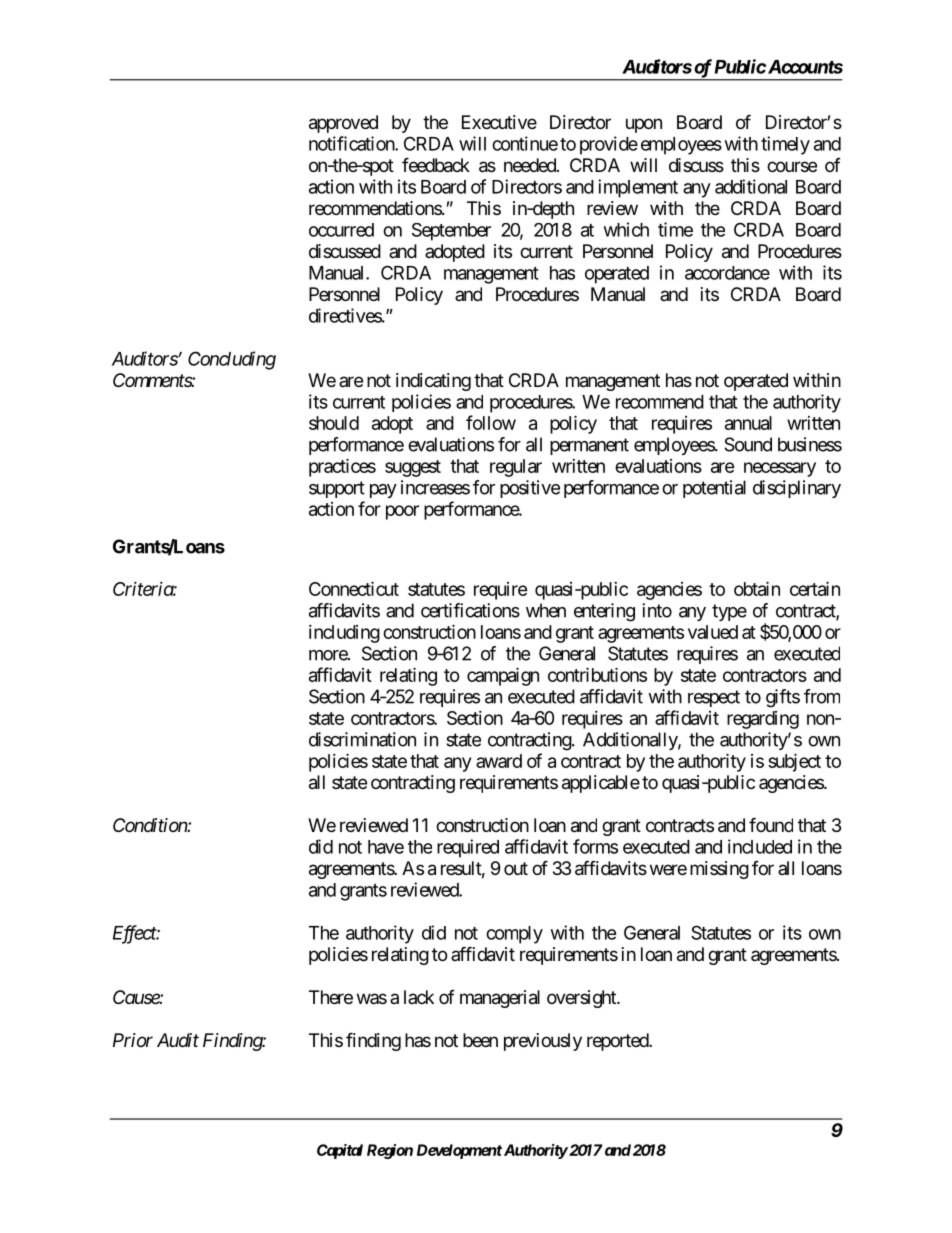  What do you see at coordinates (792, 166) in the document?
I see `course` at bounding box center [792, 166].
